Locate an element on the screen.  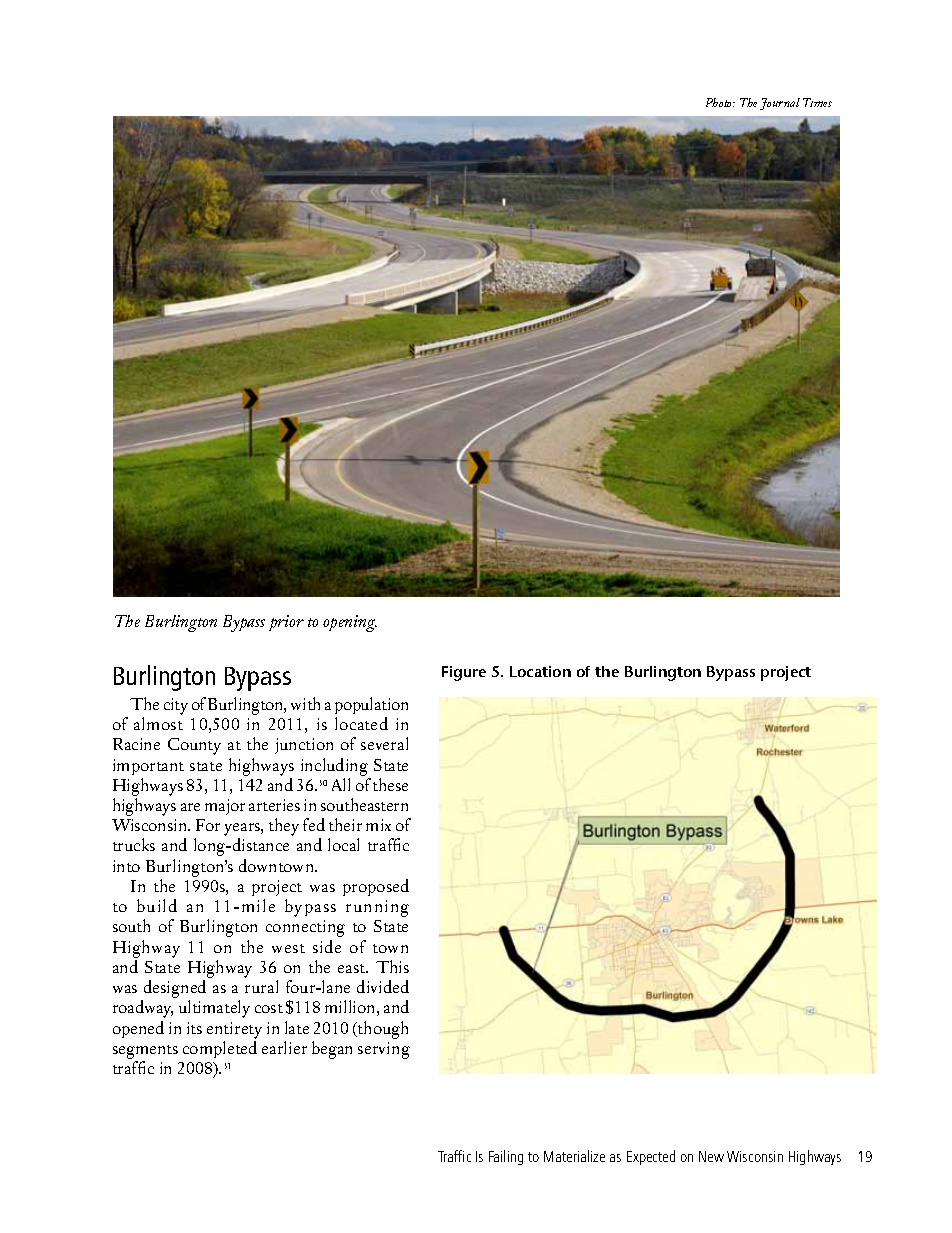
these is located at coordinates (390, 784).
